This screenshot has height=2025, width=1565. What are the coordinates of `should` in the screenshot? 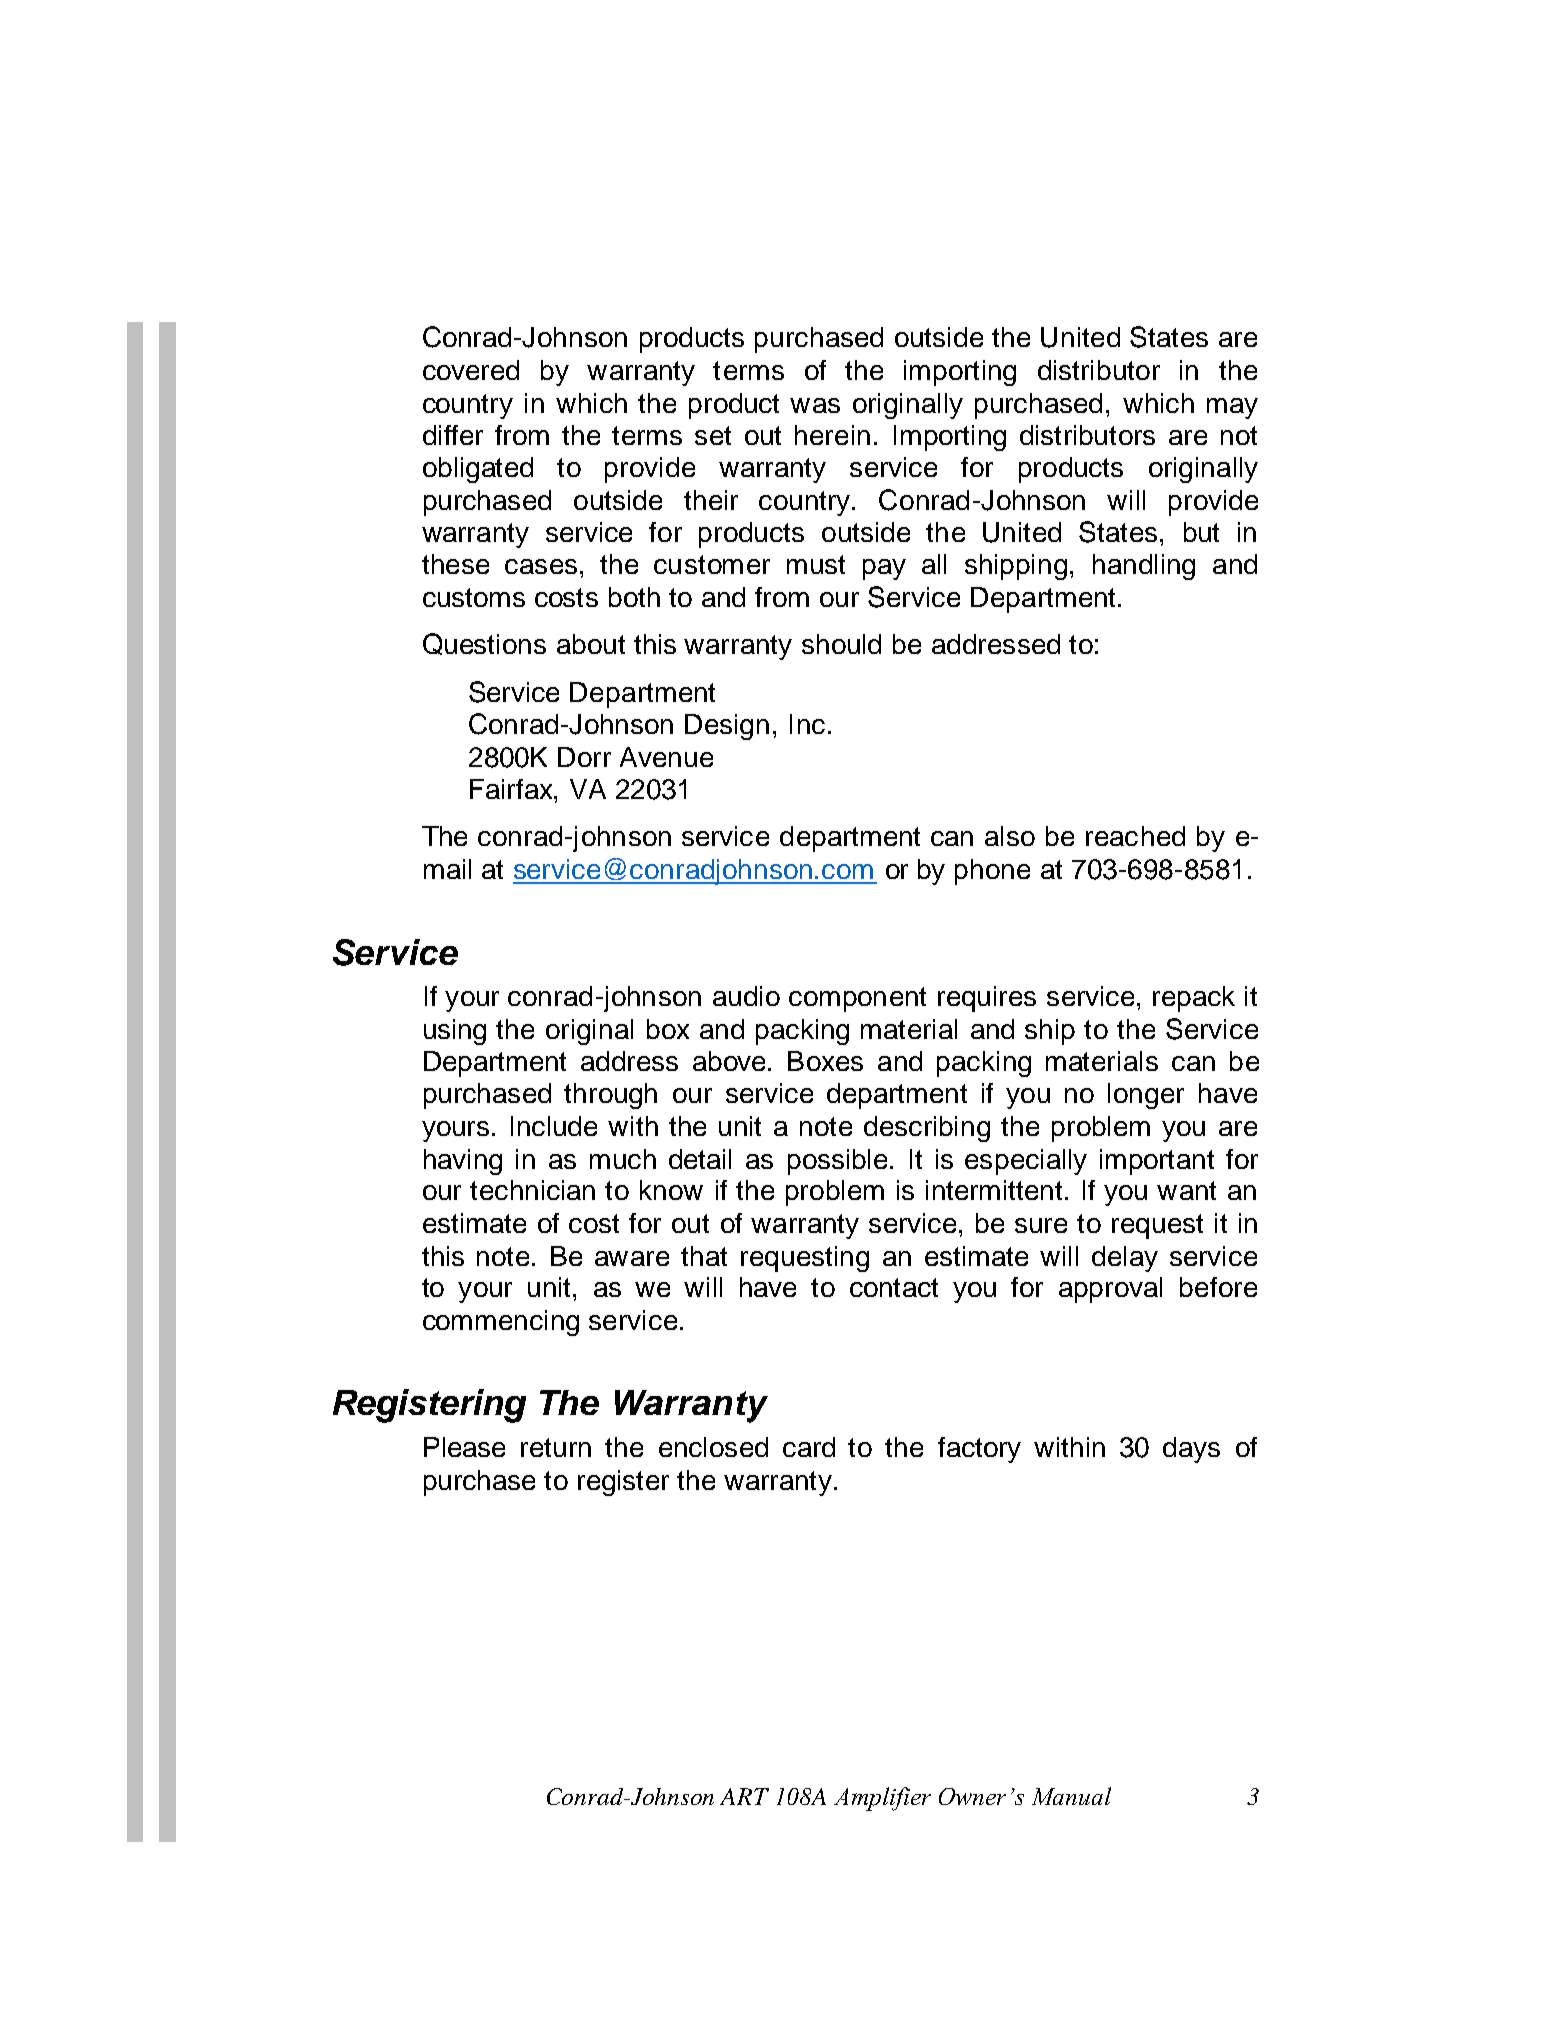 It's located at (841, 644).
